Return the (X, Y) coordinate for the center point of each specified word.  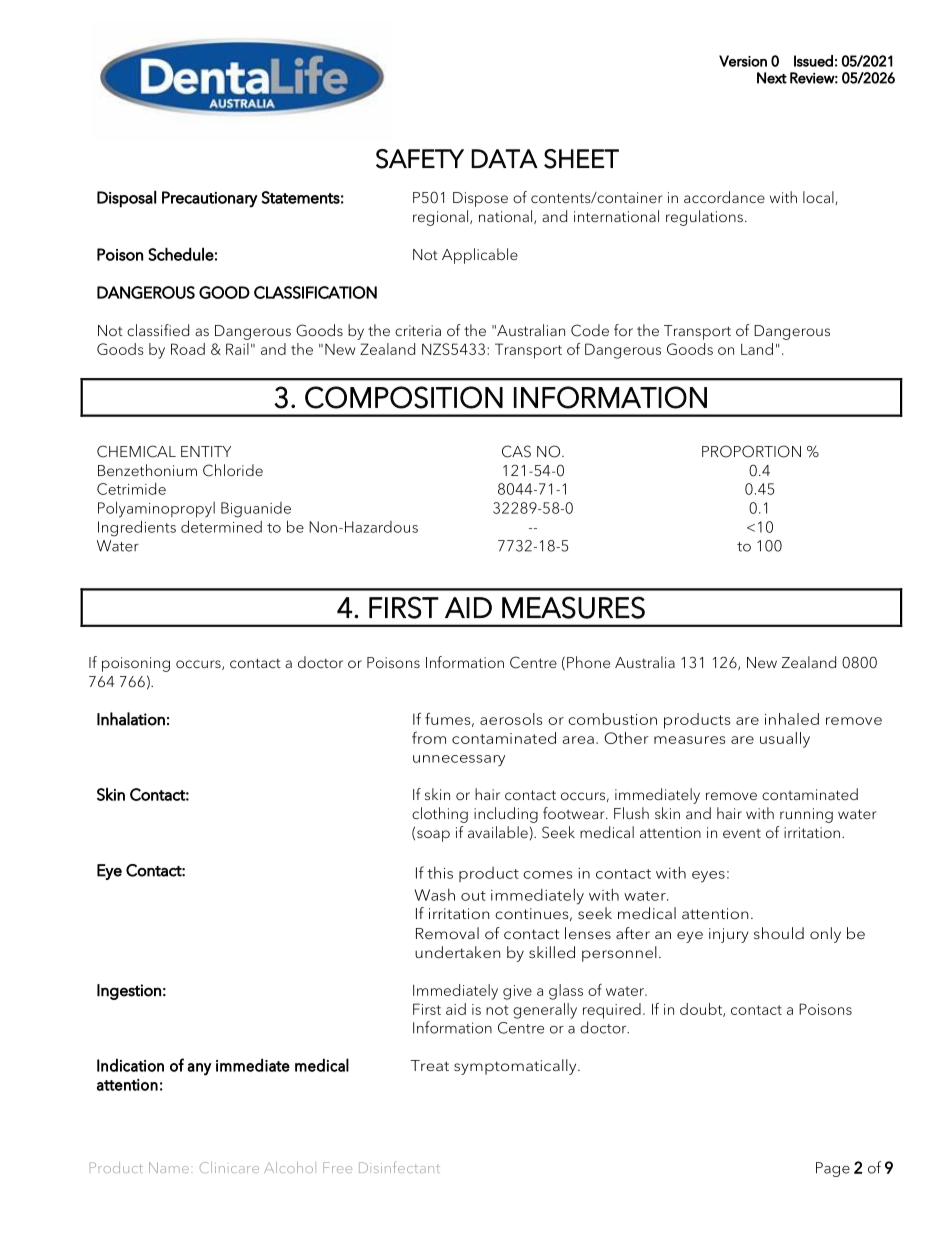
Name (169, 1167)
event (742, 833)
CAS (516, 451)
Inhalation (131, 719)
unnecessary (459, 761)
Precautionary (210, 199)
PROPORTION (751, 451)
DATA (504, 158)
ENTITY (206, 451)
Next (772, 78)
